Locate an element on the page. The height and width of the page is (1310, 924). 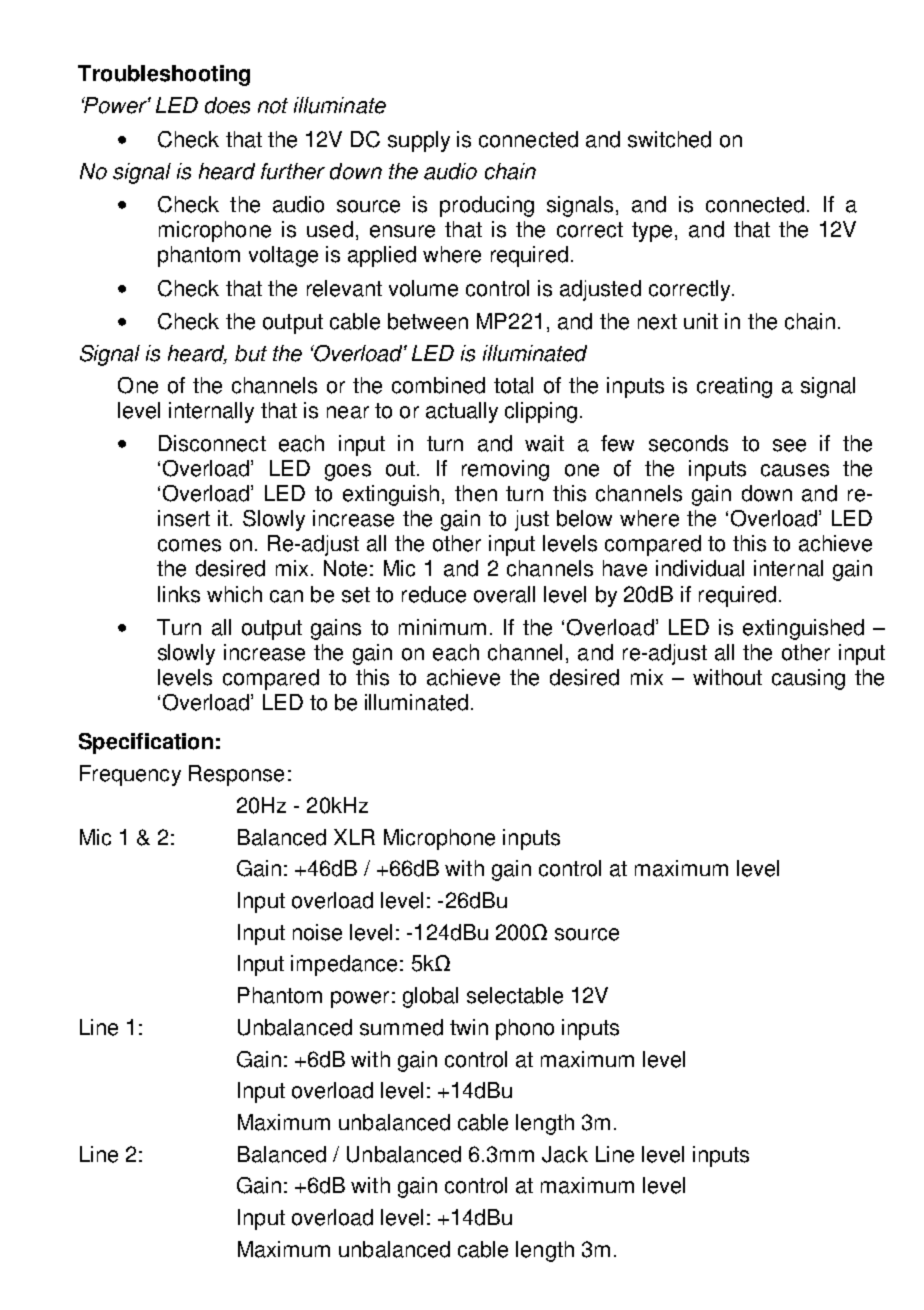
which is located at coordinates (234, 594).
